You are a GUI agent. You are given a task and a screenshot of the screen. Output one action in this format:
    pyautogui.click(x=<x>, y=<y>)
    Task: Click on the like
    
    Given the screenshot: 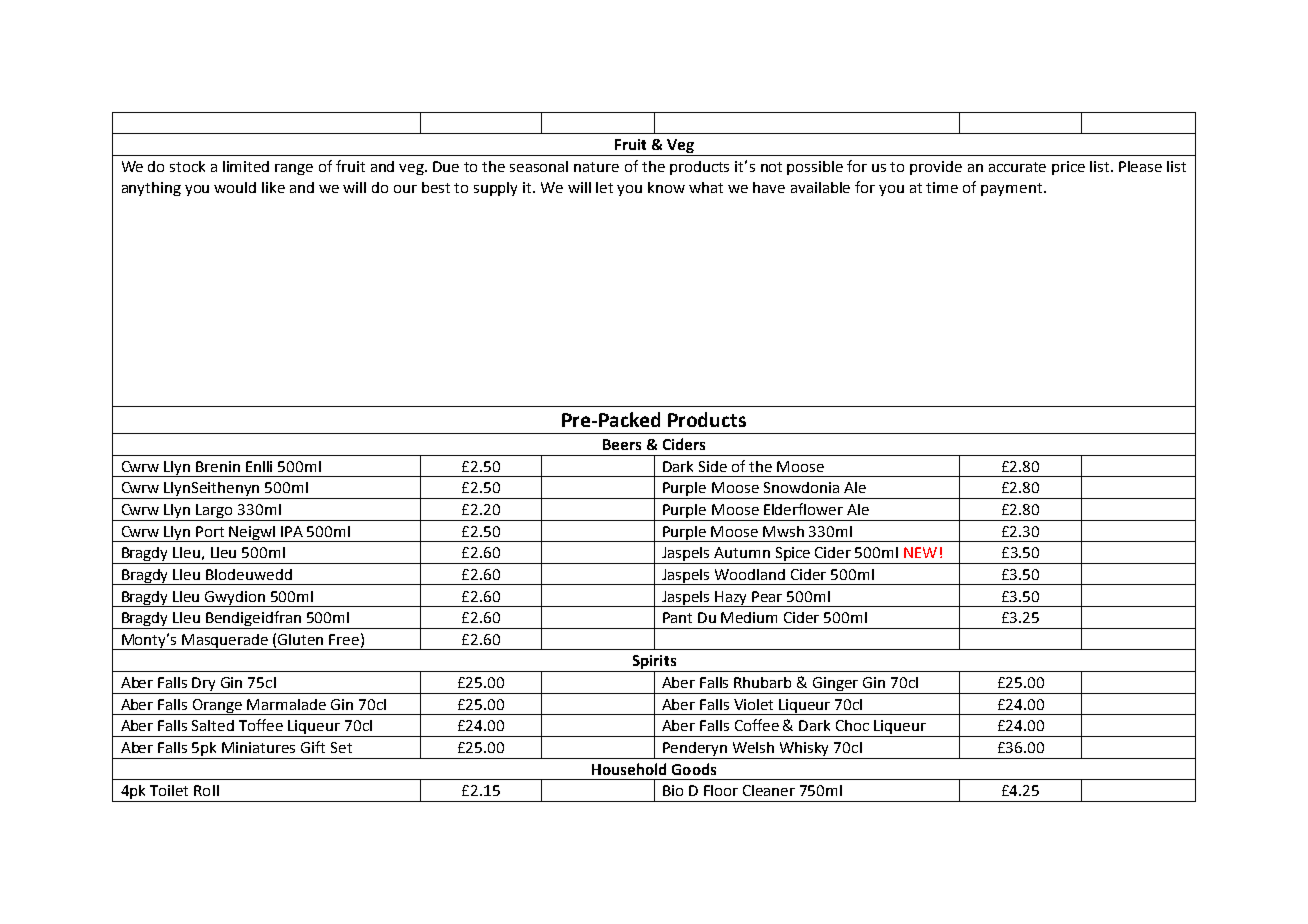 What is the action you would take?
    pyautogui.click(x=273, y=187)
